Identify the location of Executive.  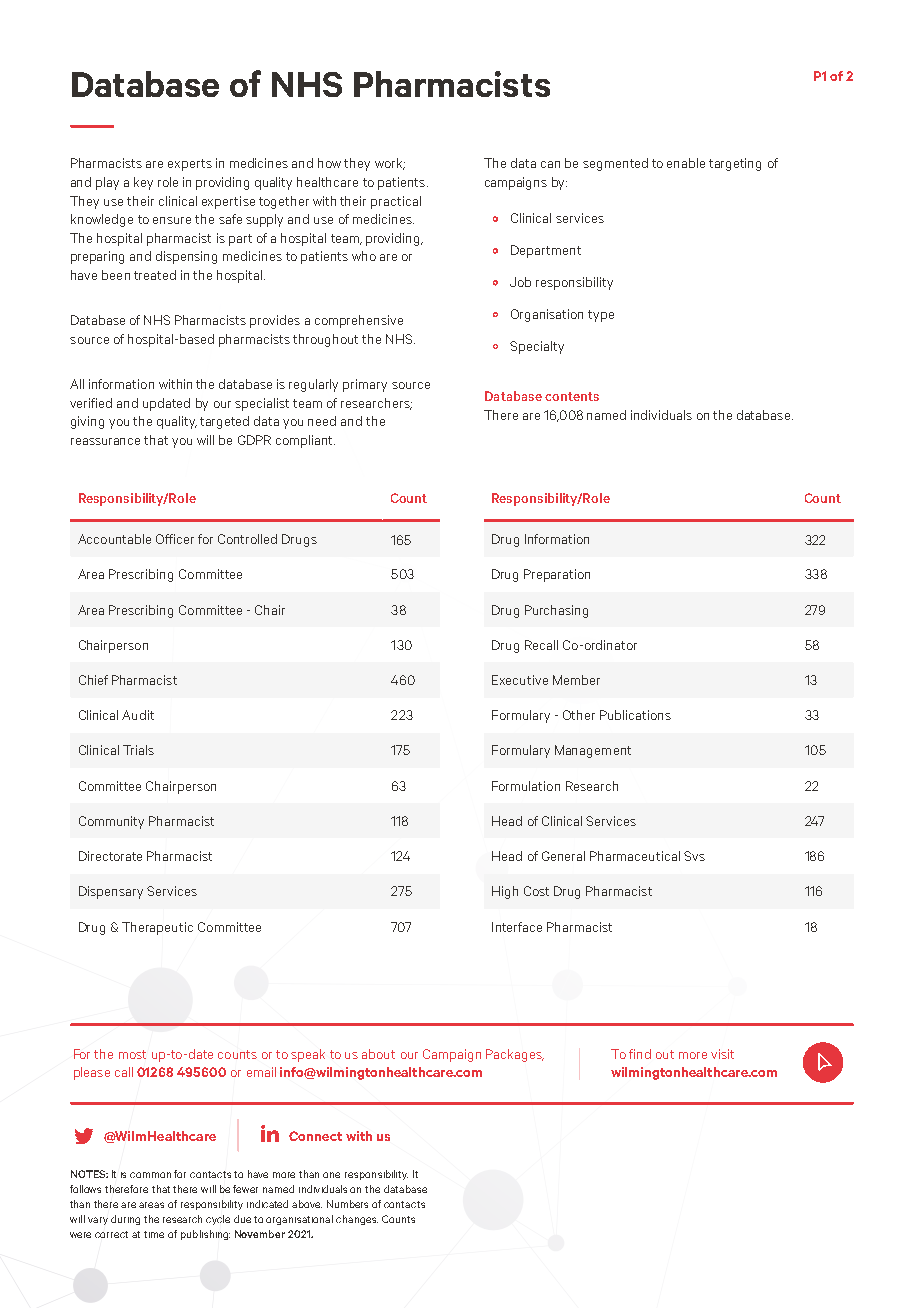
(520, 680).
